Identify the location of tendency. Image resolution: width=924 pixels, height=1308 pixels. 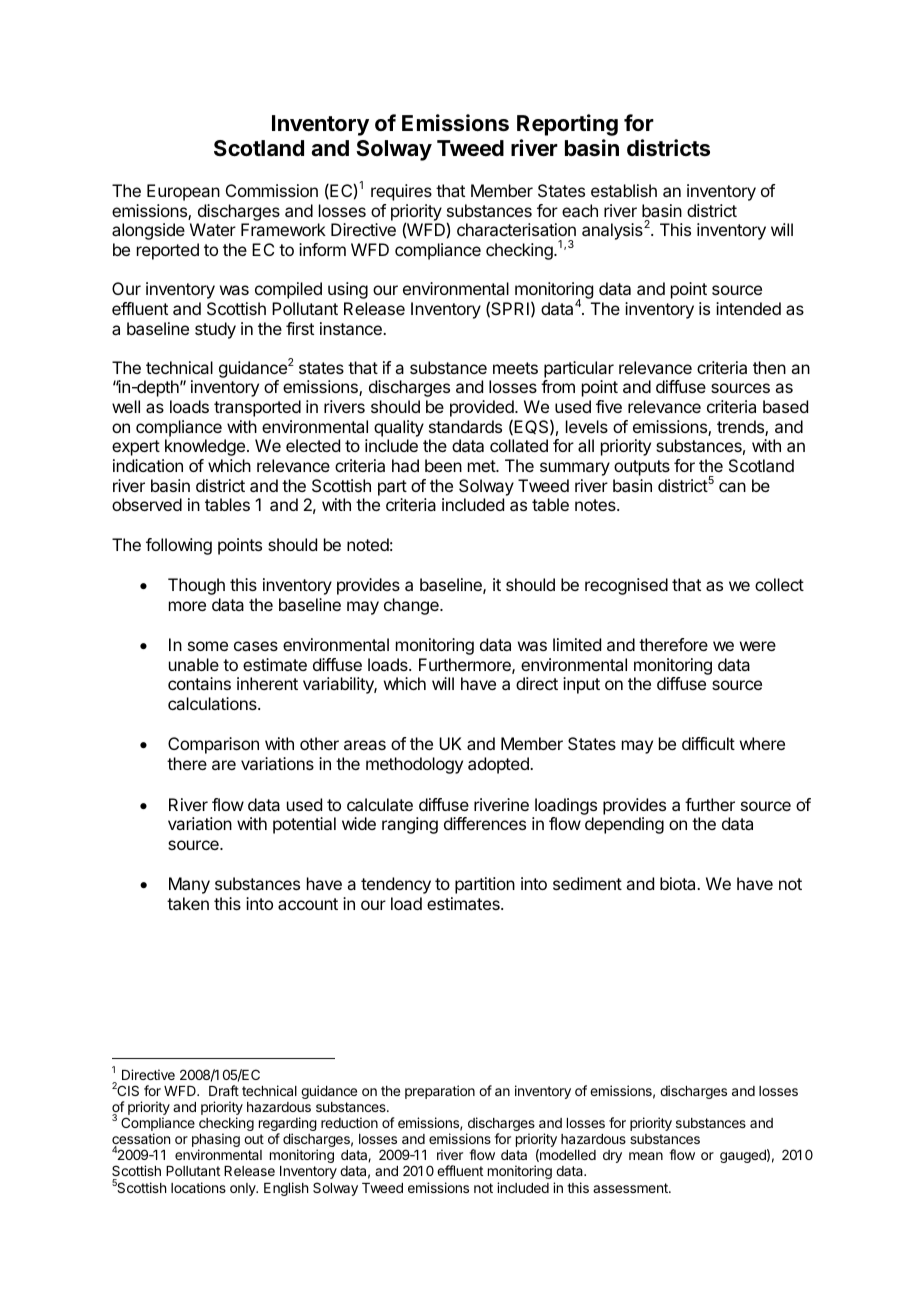
(396, 885).
